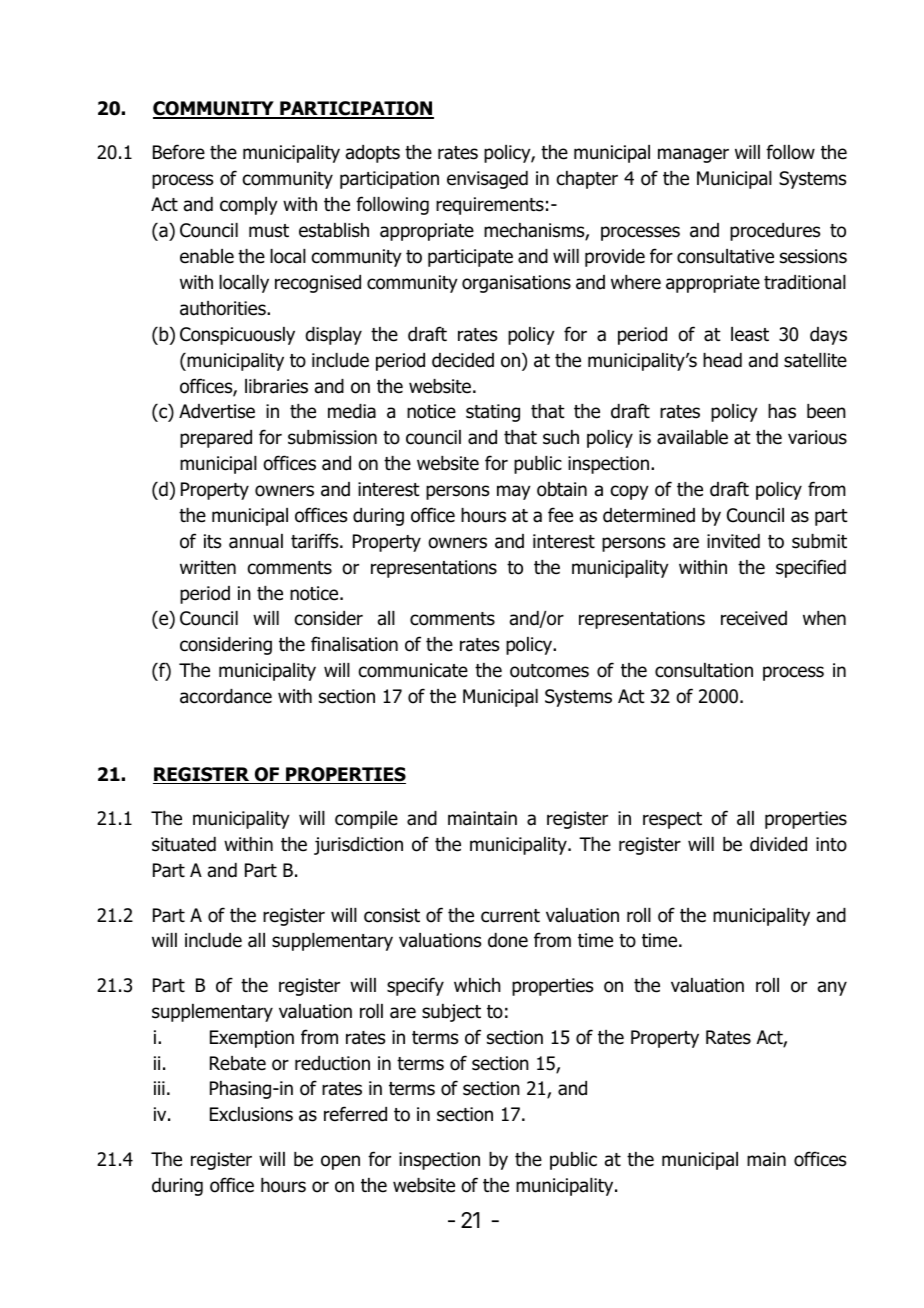 The height and width of the document is (1308, 924). What do you see at coordinates (184, 844) in the document?
I see `situated` at bounding box center [184, 844].
